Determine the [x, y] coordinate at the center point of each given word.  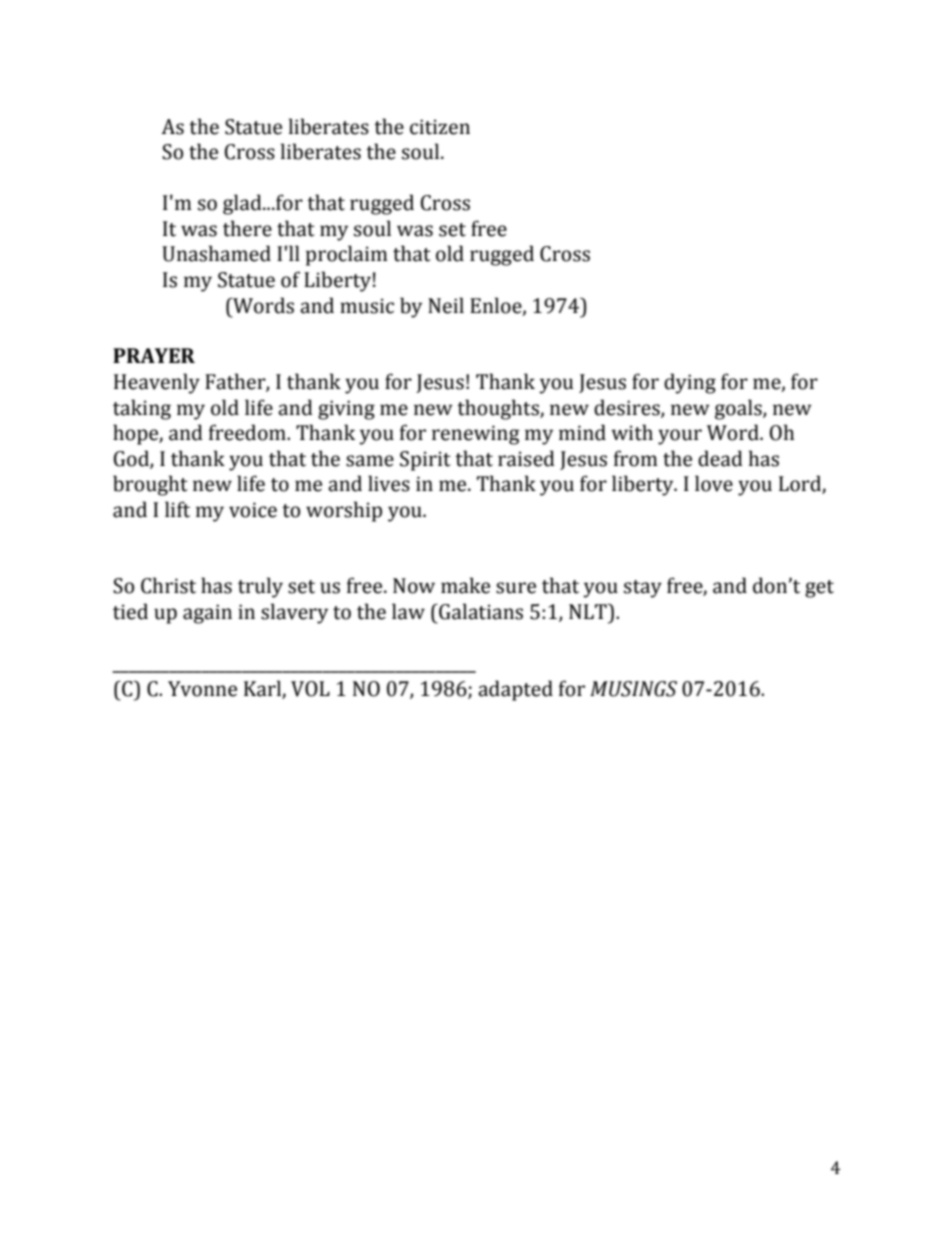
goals [739, 409]
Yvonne [202, 689]
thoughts [499, 409]
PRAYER [154, 355]
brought [150, 485]
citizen [440, 127]
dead [720, 458]
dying [690, 383]
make [465, 585]
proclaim [347, 255]
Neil [446, 305]
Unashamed [216, 253]
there [247, 228]
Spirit [425, 461]
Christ [168, 585]
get [819, 589]
